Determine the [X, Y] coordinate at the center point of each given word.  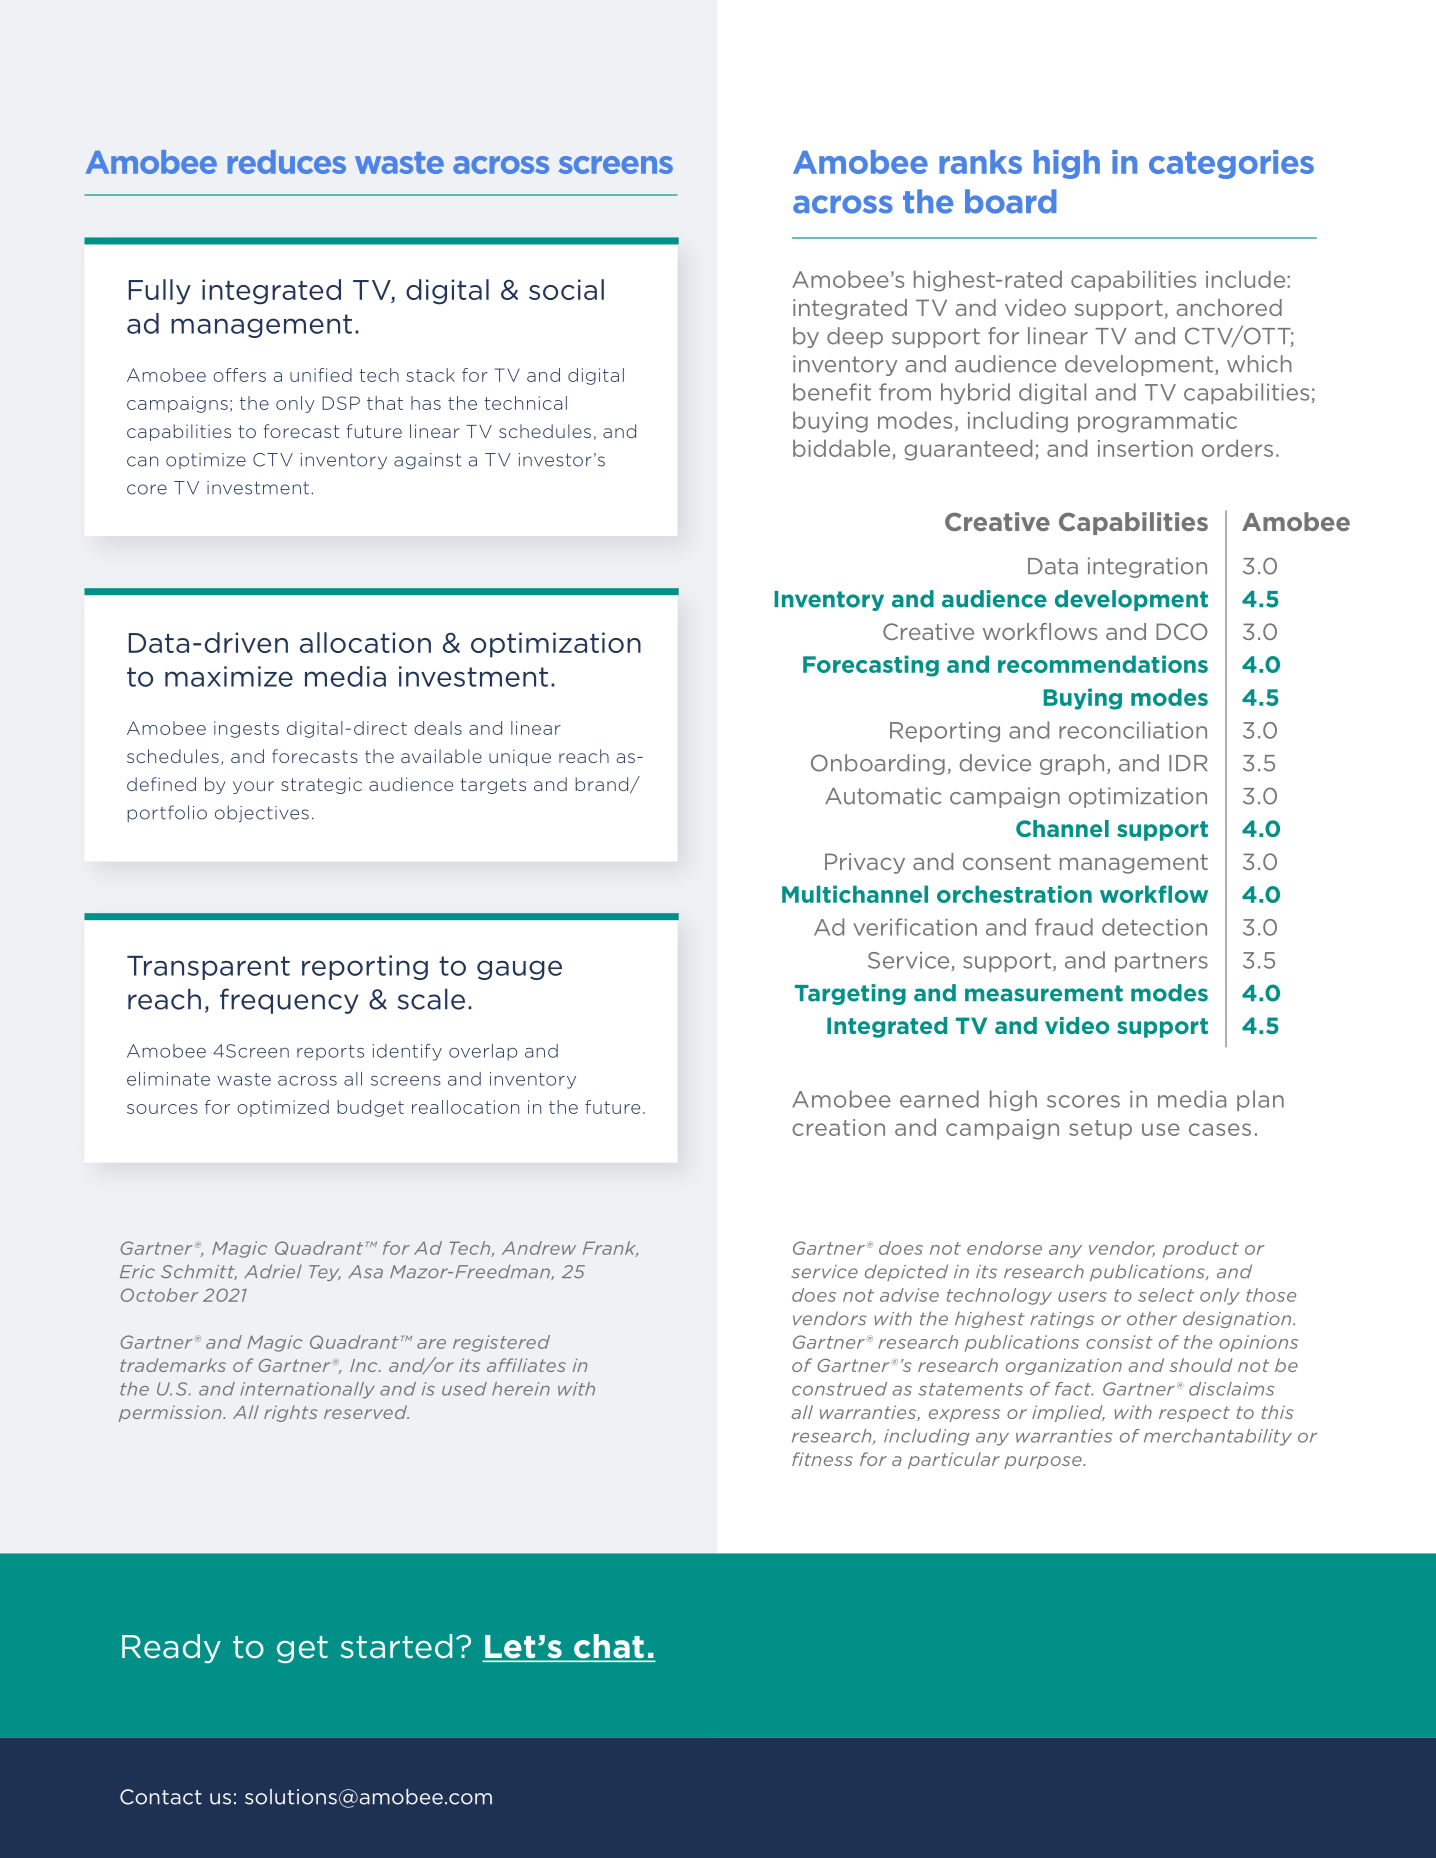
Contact [161, 1797]
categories [1231, 164]
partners [1161, 962]
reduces [286, 162]
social [566, 289]
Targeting [850, 994]
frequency [289, 1001]
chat [609, 1647]
